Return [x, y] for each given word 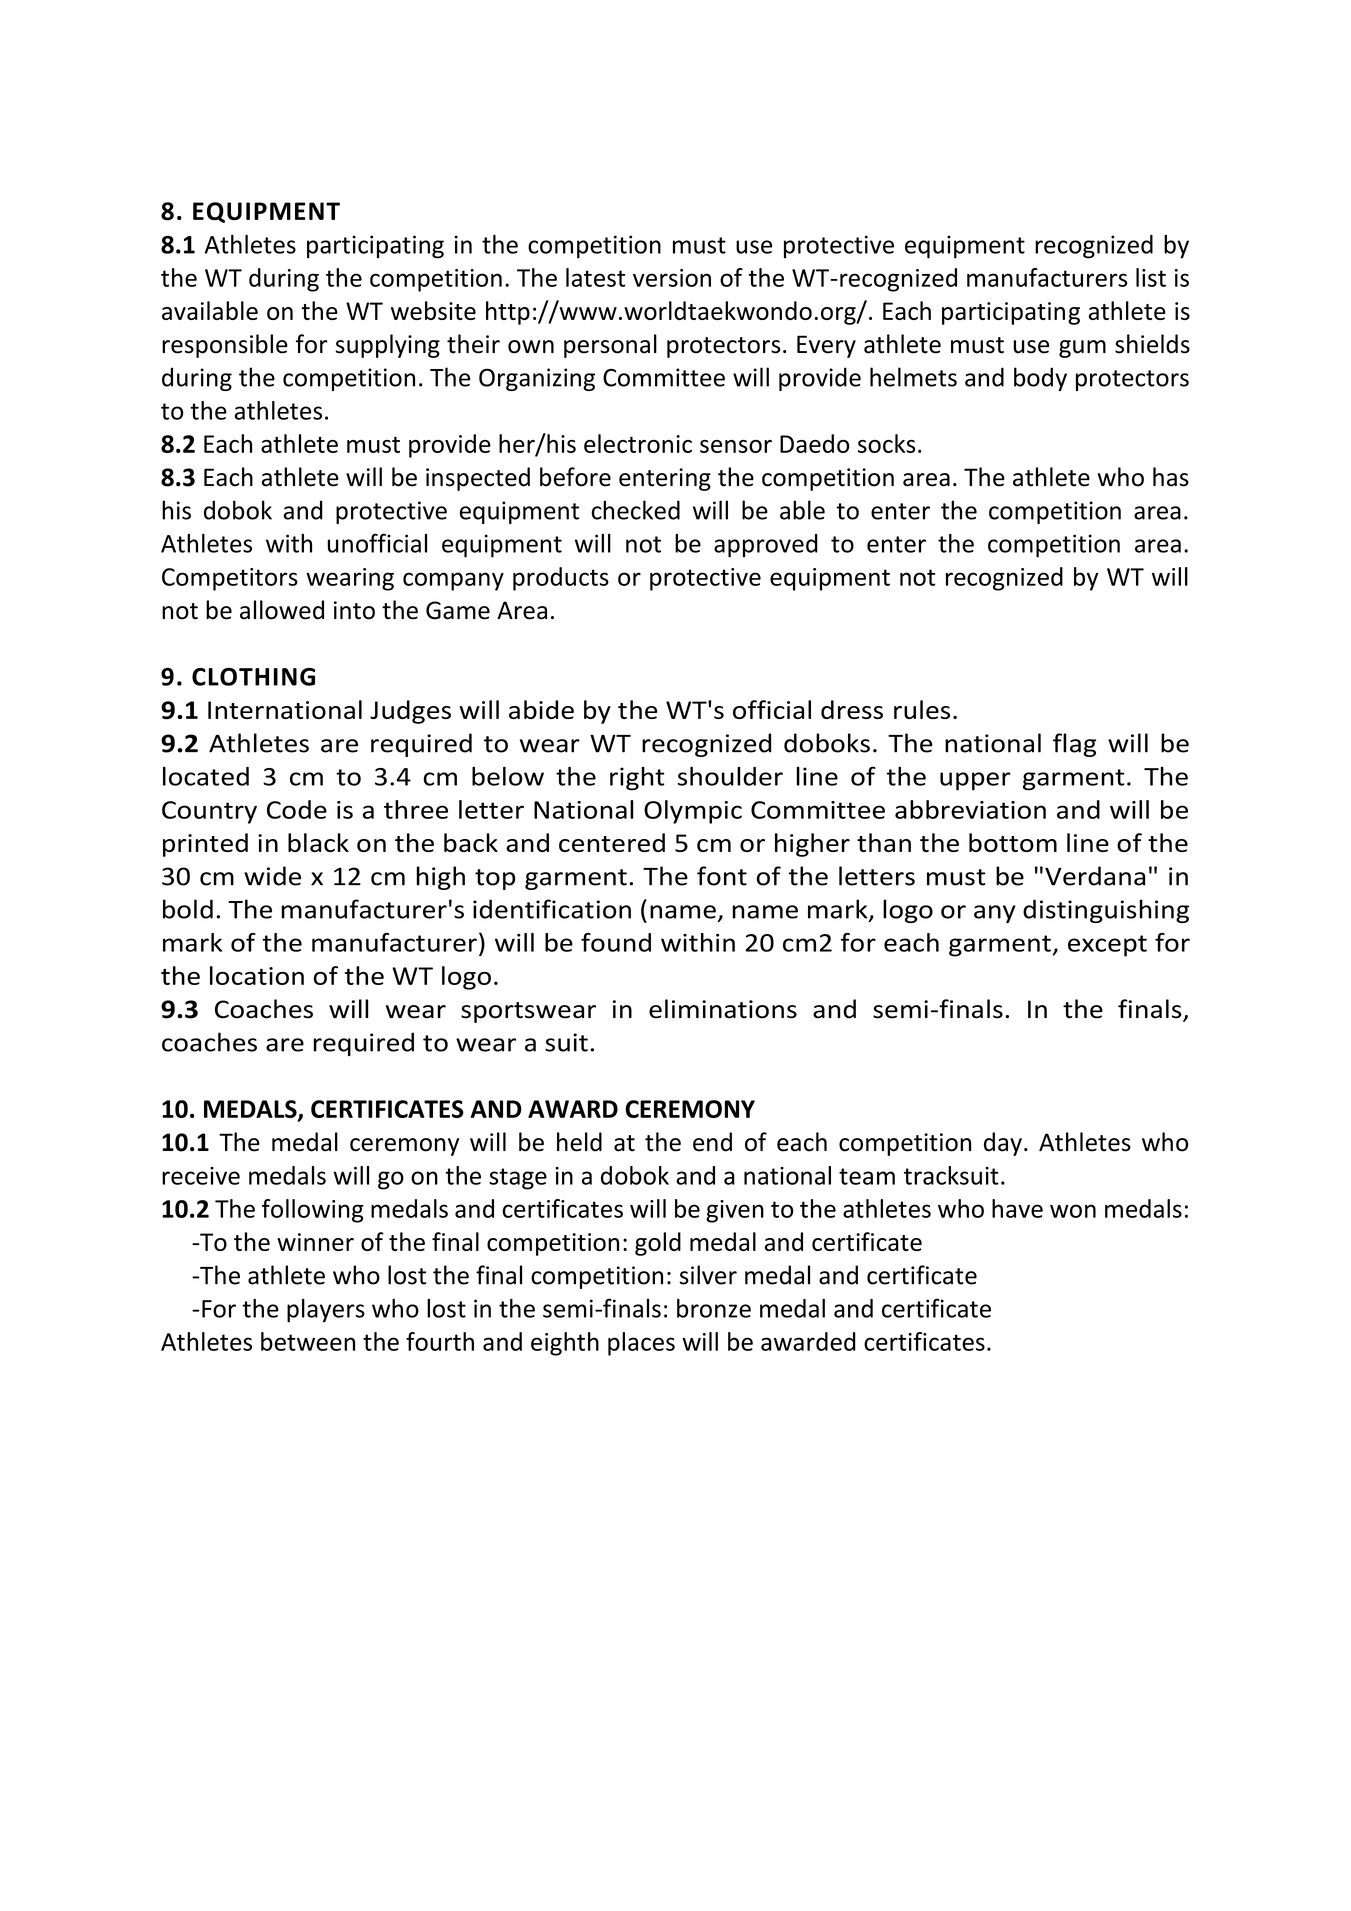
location [257, 975]
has [1171, 477]
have [1017, 1208]
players [326, 1311]
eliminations [723, 1009]
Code [297, 809]
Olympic [693, 812]
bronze [714, 1308]
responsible [225, 346]
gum [1082, 349]
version [672, 278]
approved [766, 546]
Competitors [230, 579]
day [1003, 1144]
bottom [1013, 842]
